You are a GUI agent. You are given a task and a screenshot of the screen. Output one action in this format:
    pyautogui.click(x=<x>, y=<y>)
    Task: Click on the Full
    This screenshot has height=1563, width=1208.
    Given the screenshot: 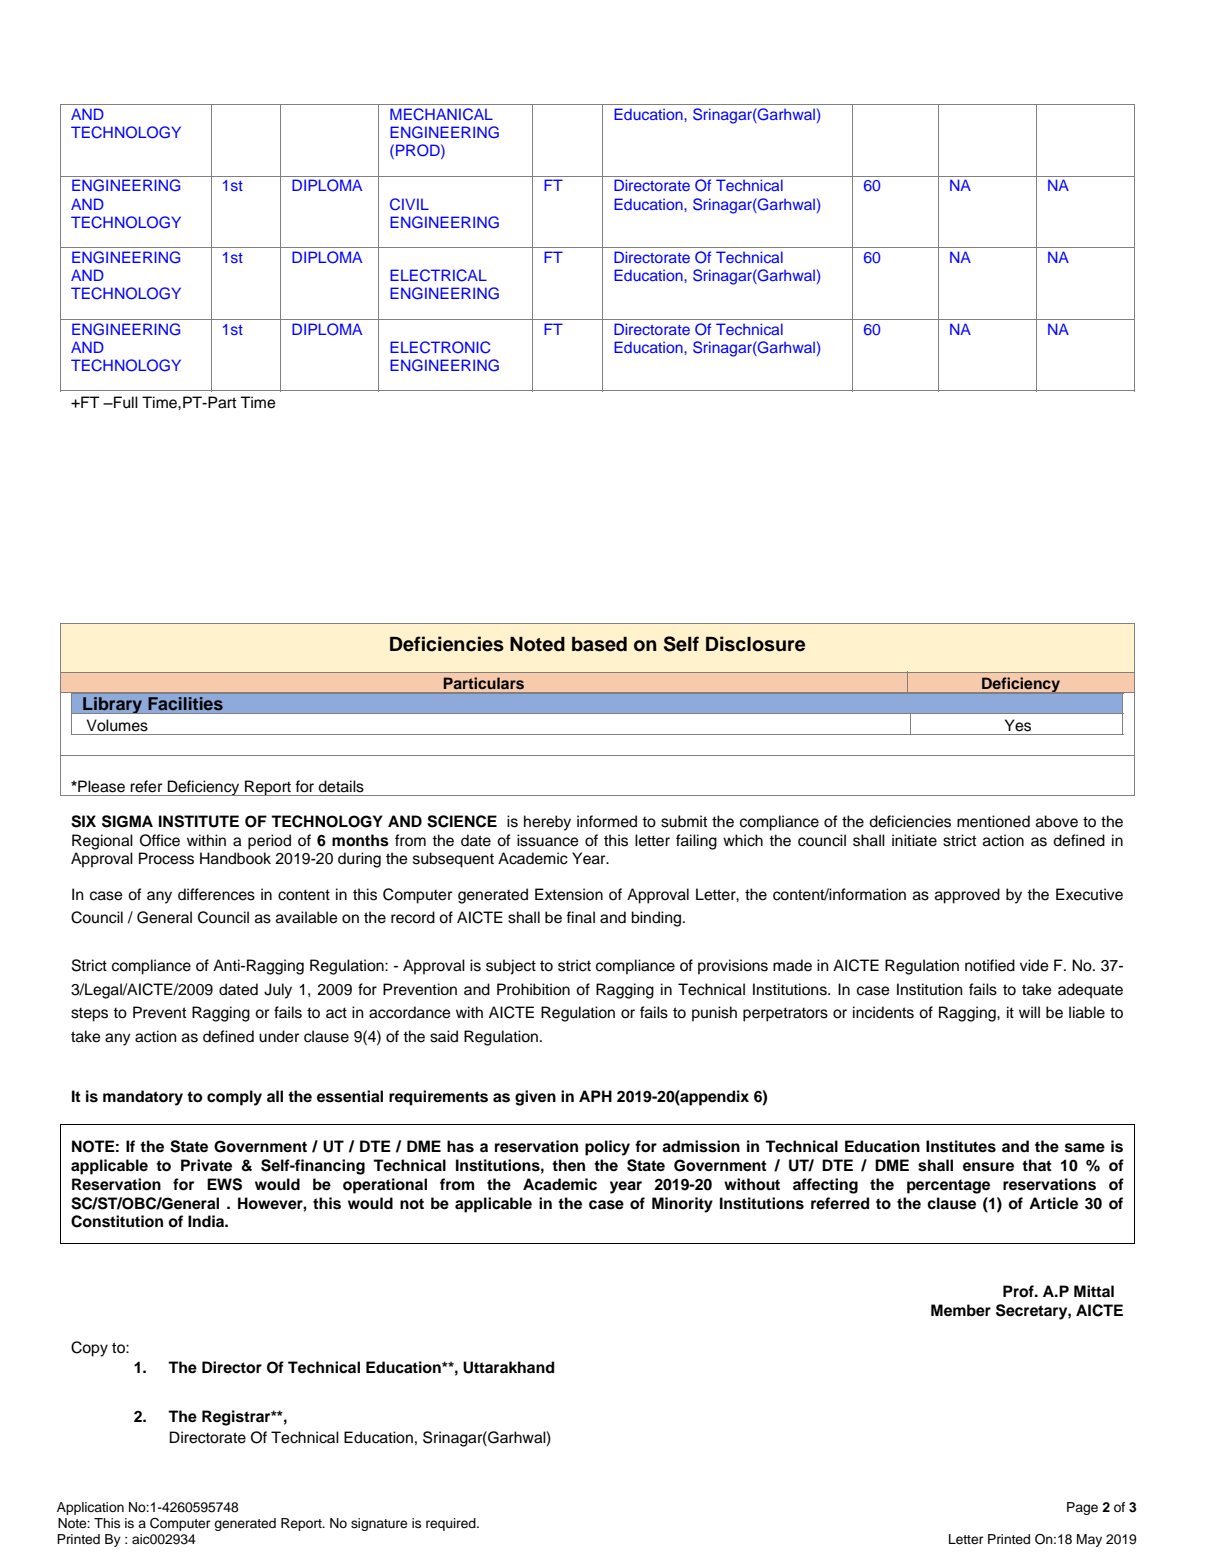 What is the action you would take?
    pyautogui.click(x=125, y=402)
